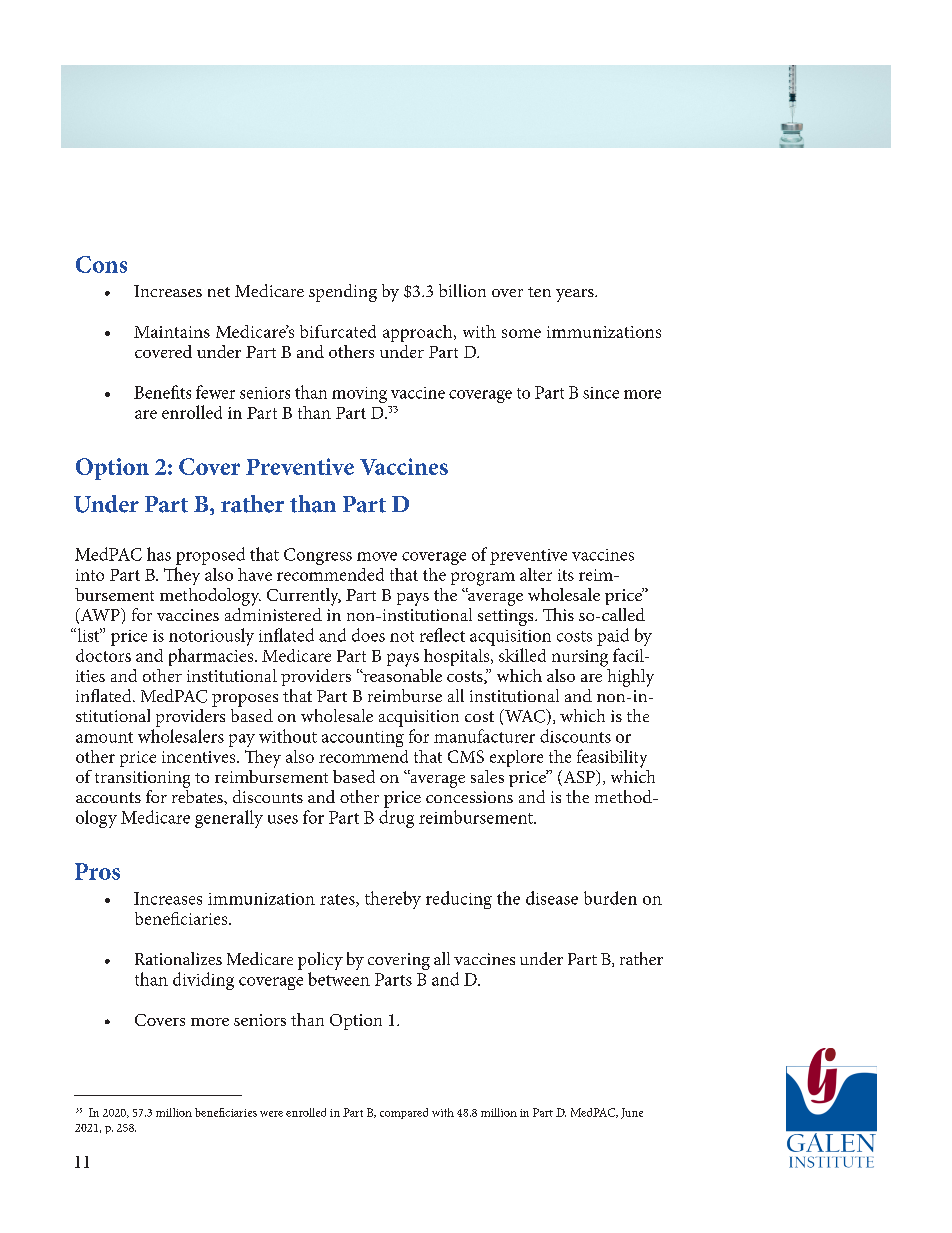 The height and width of the screenshot is (1233, 952). Describe the element at coordinates (338, 900) in the screenshot. I see `rates` at that location.
